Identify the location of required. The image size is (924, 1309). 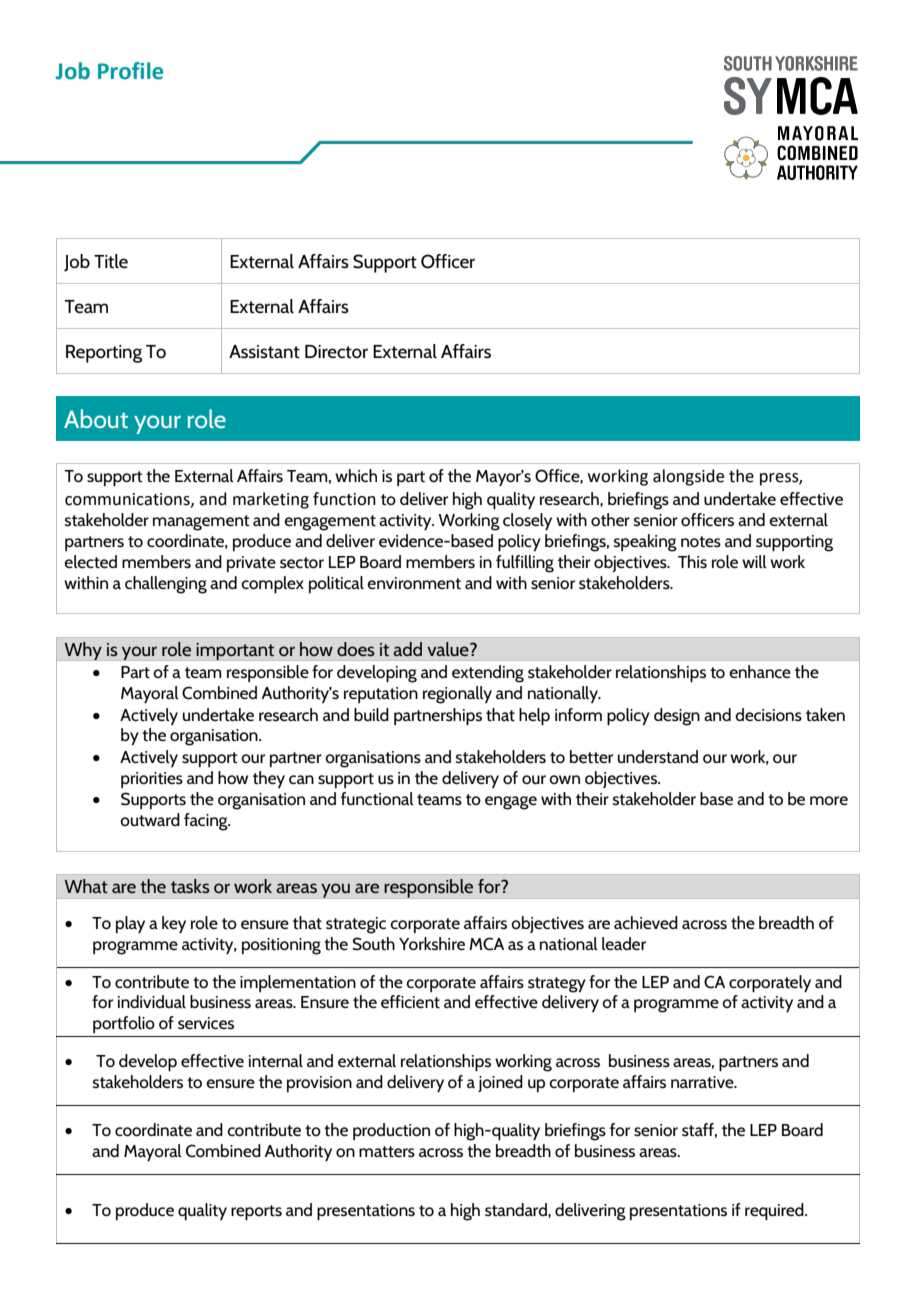
(775, 1211).
